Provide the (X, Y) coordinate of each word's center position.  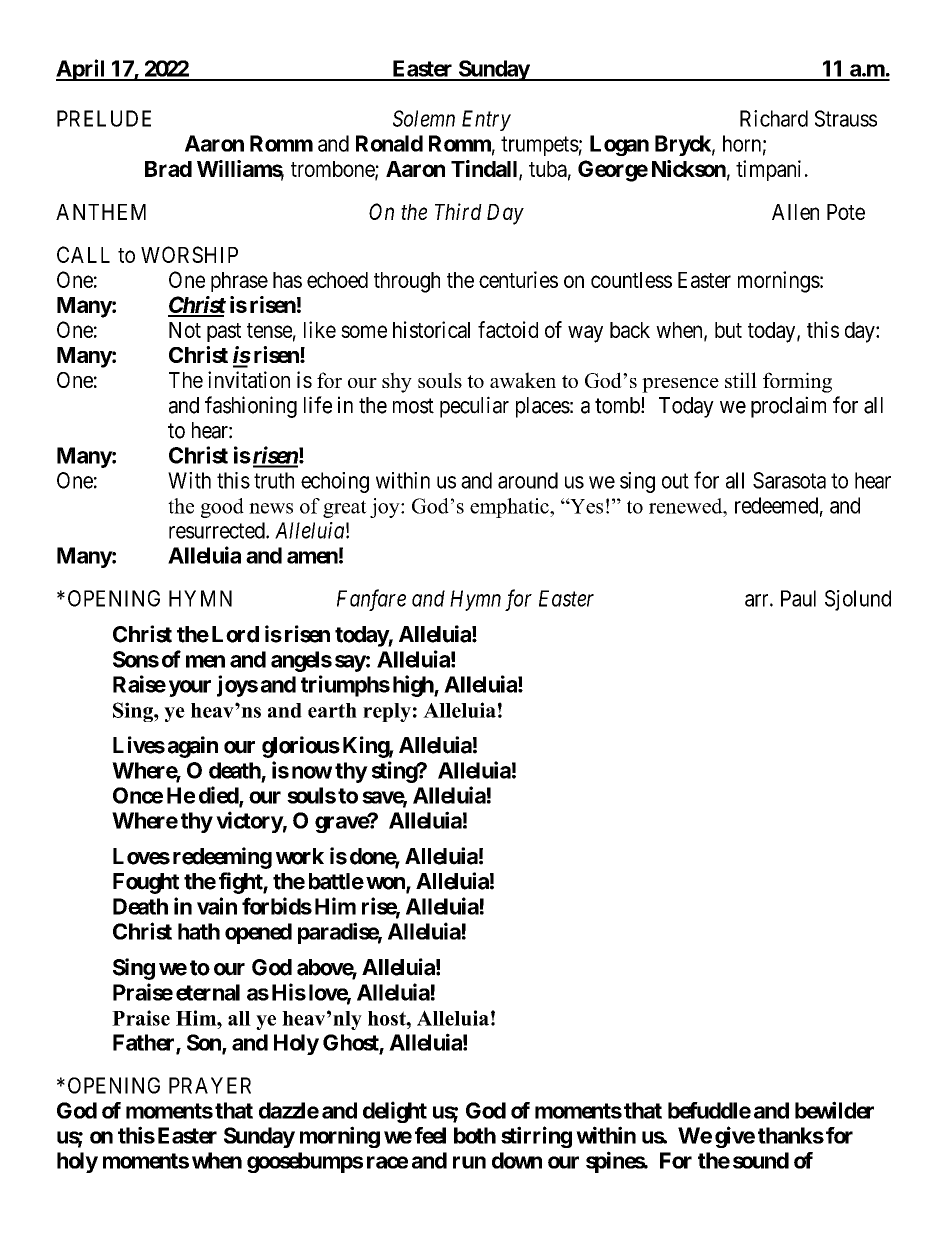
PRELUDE (104, 118)
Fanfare (371, 600)
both (475, 1135)
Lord (235, 634)
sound (761, 1160)
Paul (798, 598)
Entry (486, 120)
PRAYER (210, 1085)
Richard (774, 118)
